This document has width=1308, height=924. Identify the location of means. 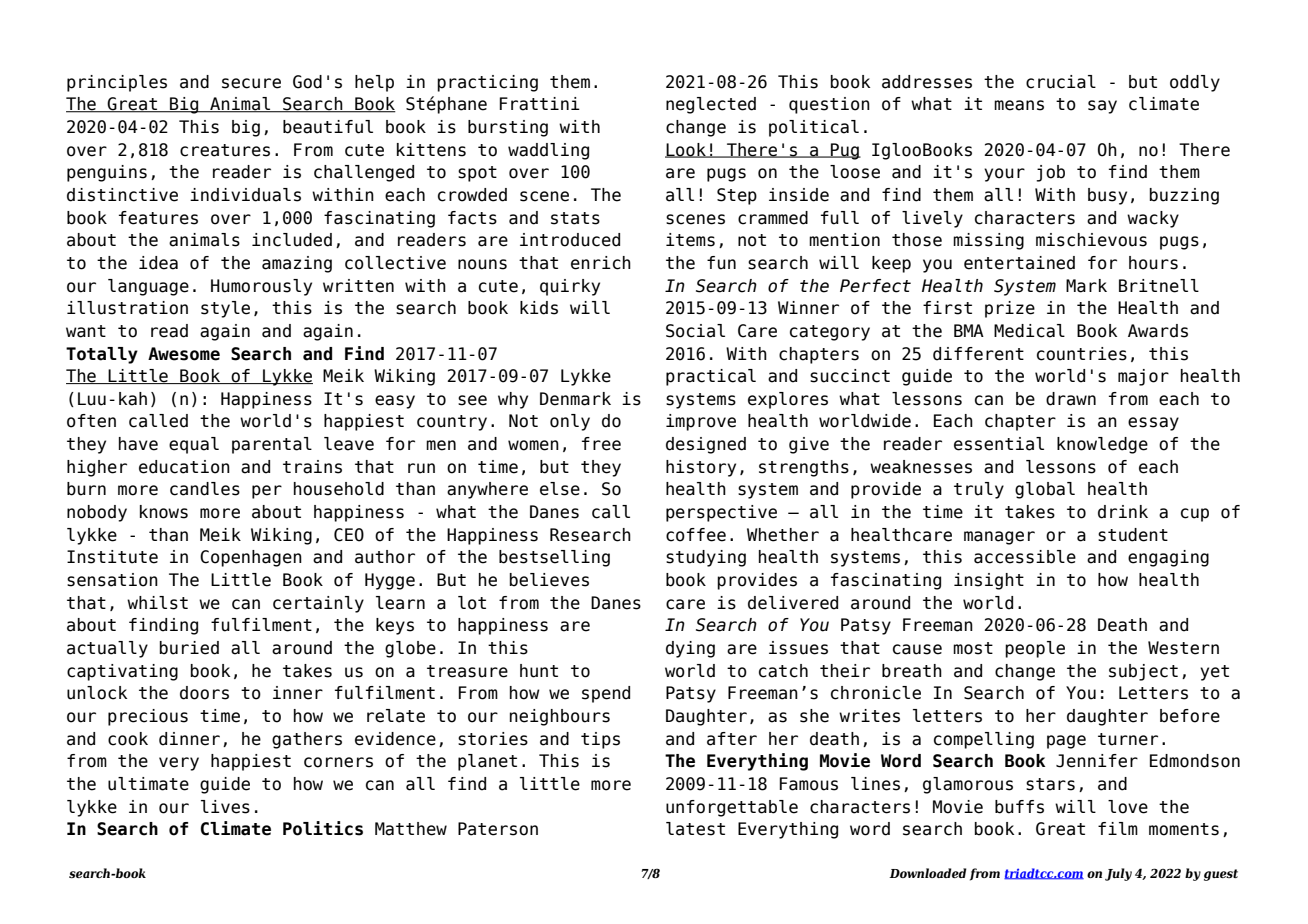
(1019, 105).
